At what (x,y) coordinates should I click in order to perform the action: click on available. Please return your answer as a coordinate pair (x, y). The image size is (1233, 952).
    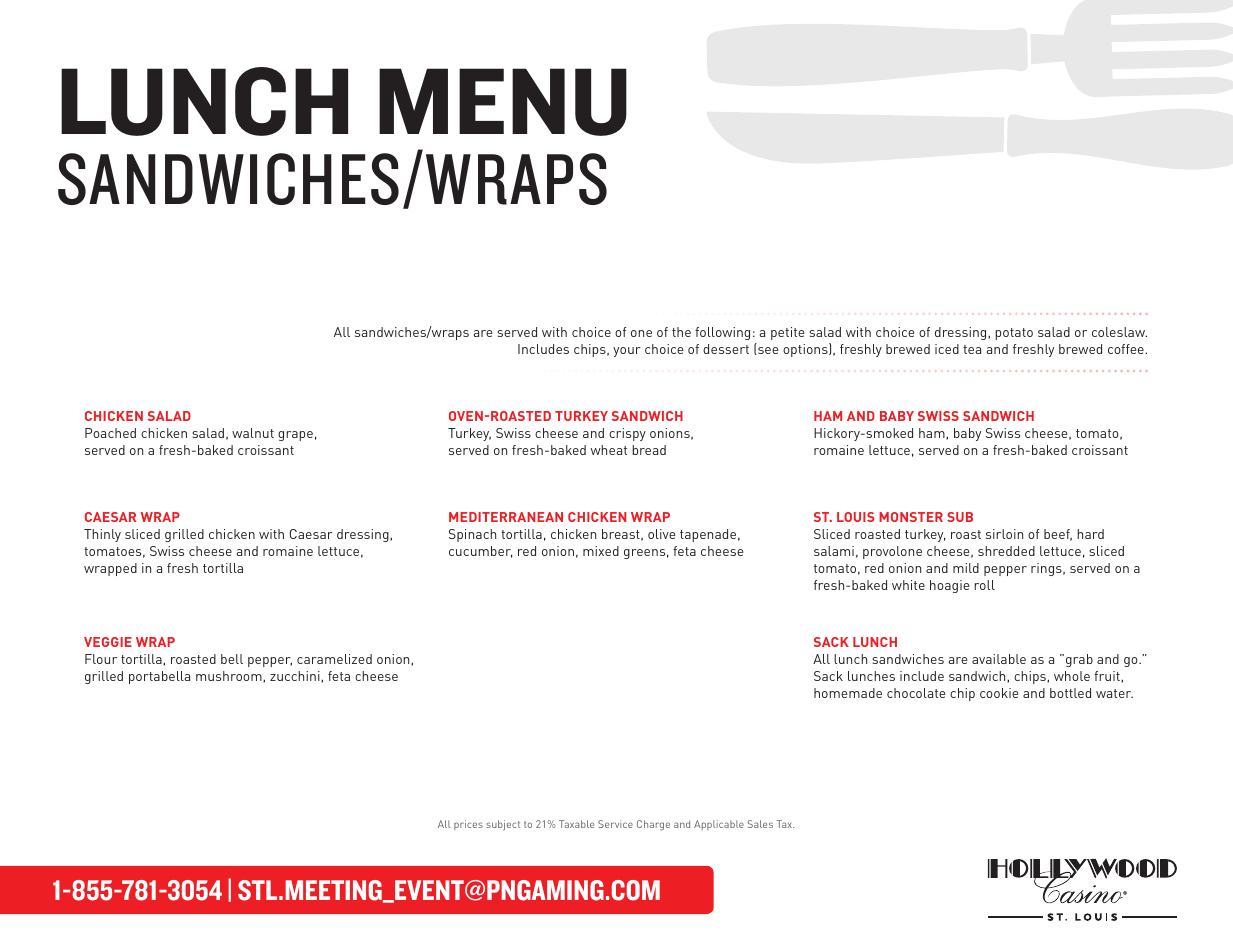
    Looking at the image, I should click on (999, 659).
